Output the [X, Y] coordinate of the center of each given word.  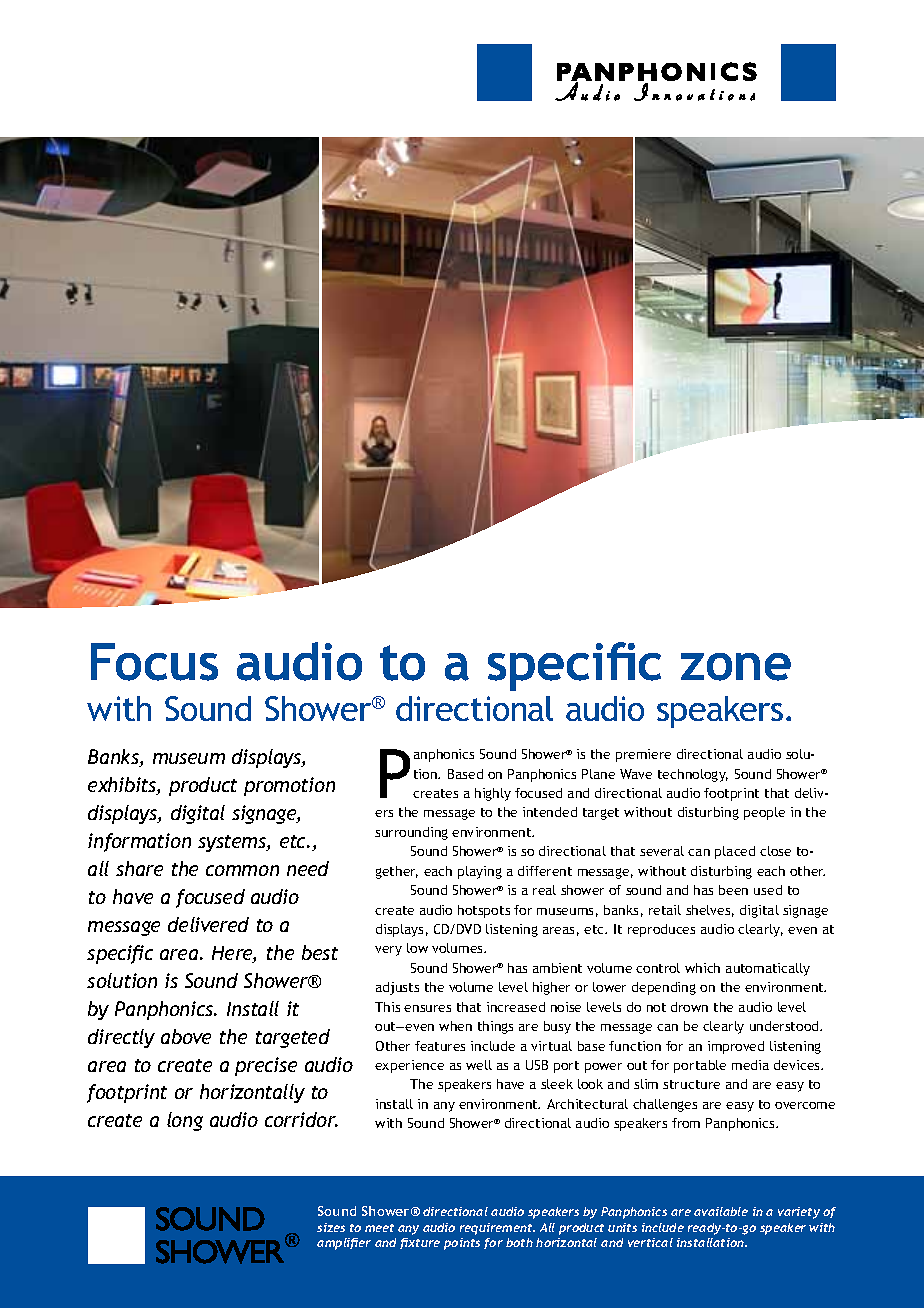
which [702, 968]
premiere [643, 755]
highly [493, 794]
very [388, 951]
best [320, 952]
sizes [331, 1227]
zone [736, 667]
